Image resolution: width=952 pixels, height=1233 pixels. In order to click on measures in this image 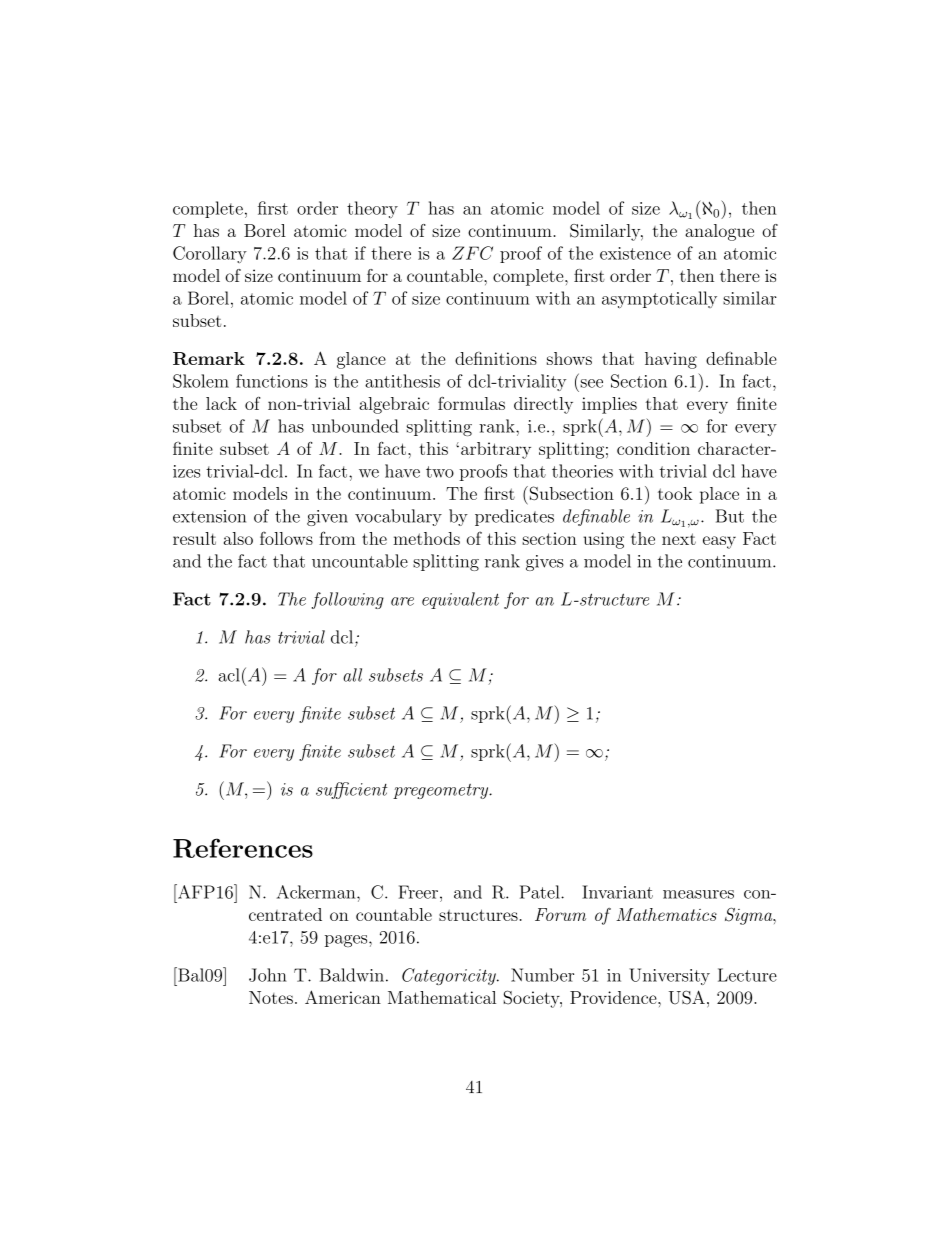, I will do `click(698, 894)`.
